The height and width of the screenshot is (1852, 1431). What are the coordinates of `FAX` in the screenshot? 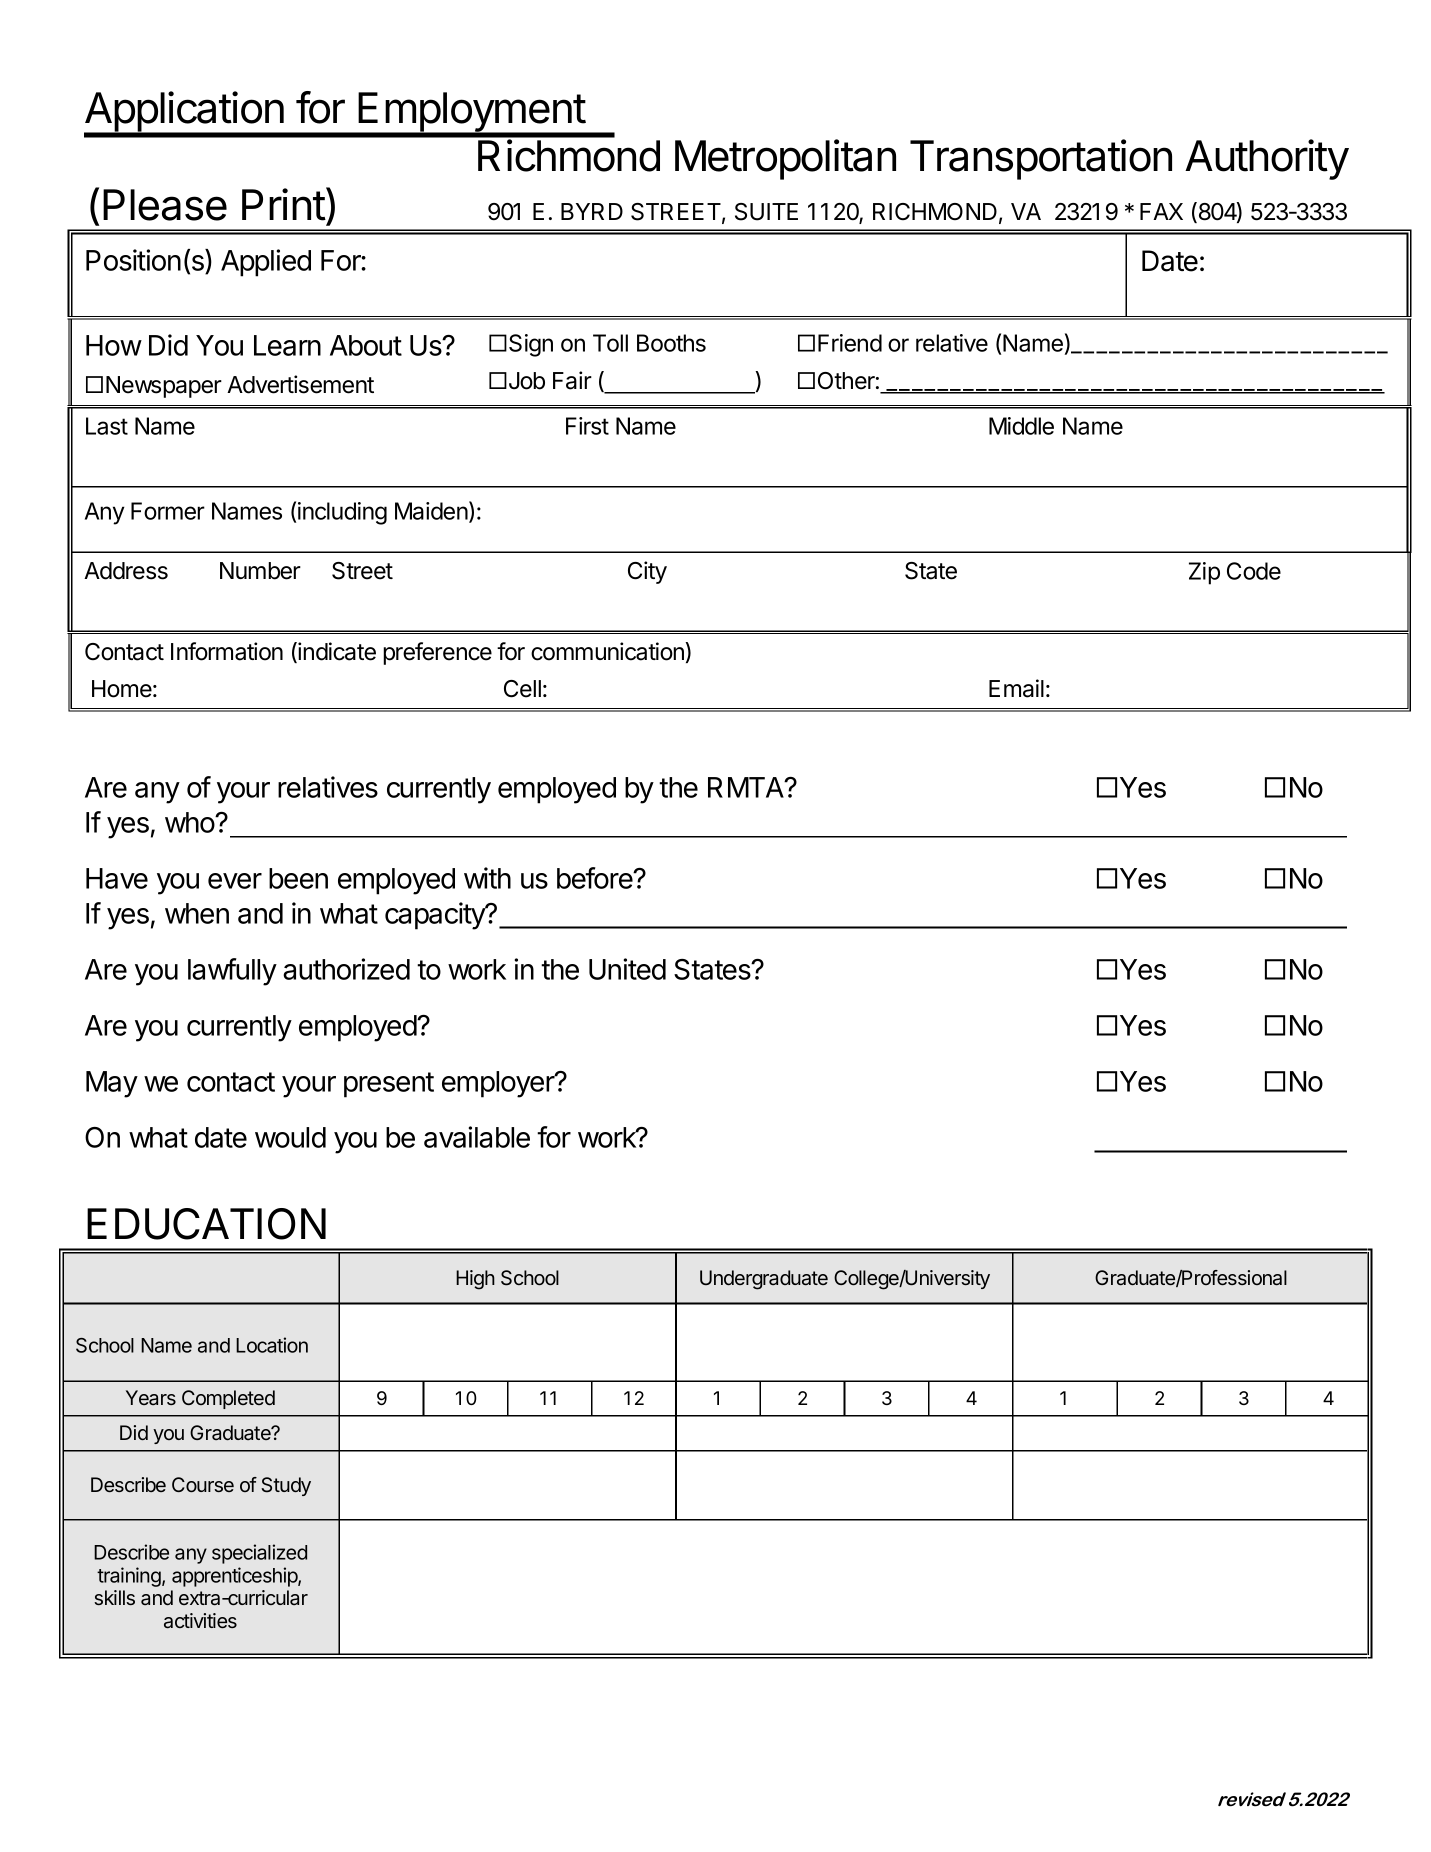 It's located at (1161, 211).
